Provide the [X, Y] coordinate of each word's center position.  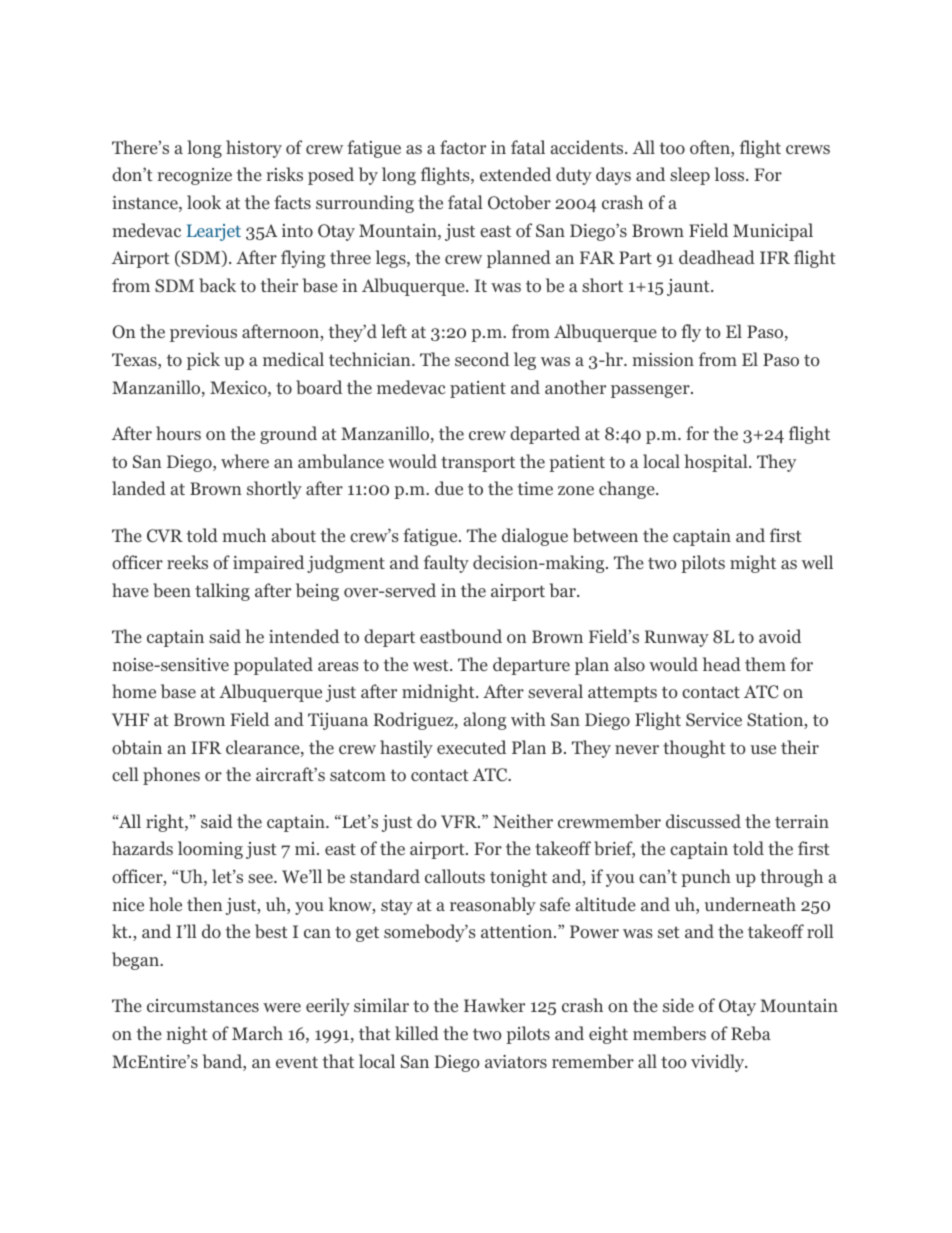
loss [731, 174]
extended [515, 174]
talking [222, 592]
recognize [194, 176]
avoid [780, 636]
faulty [446, 564]
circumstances [203, 1005]
